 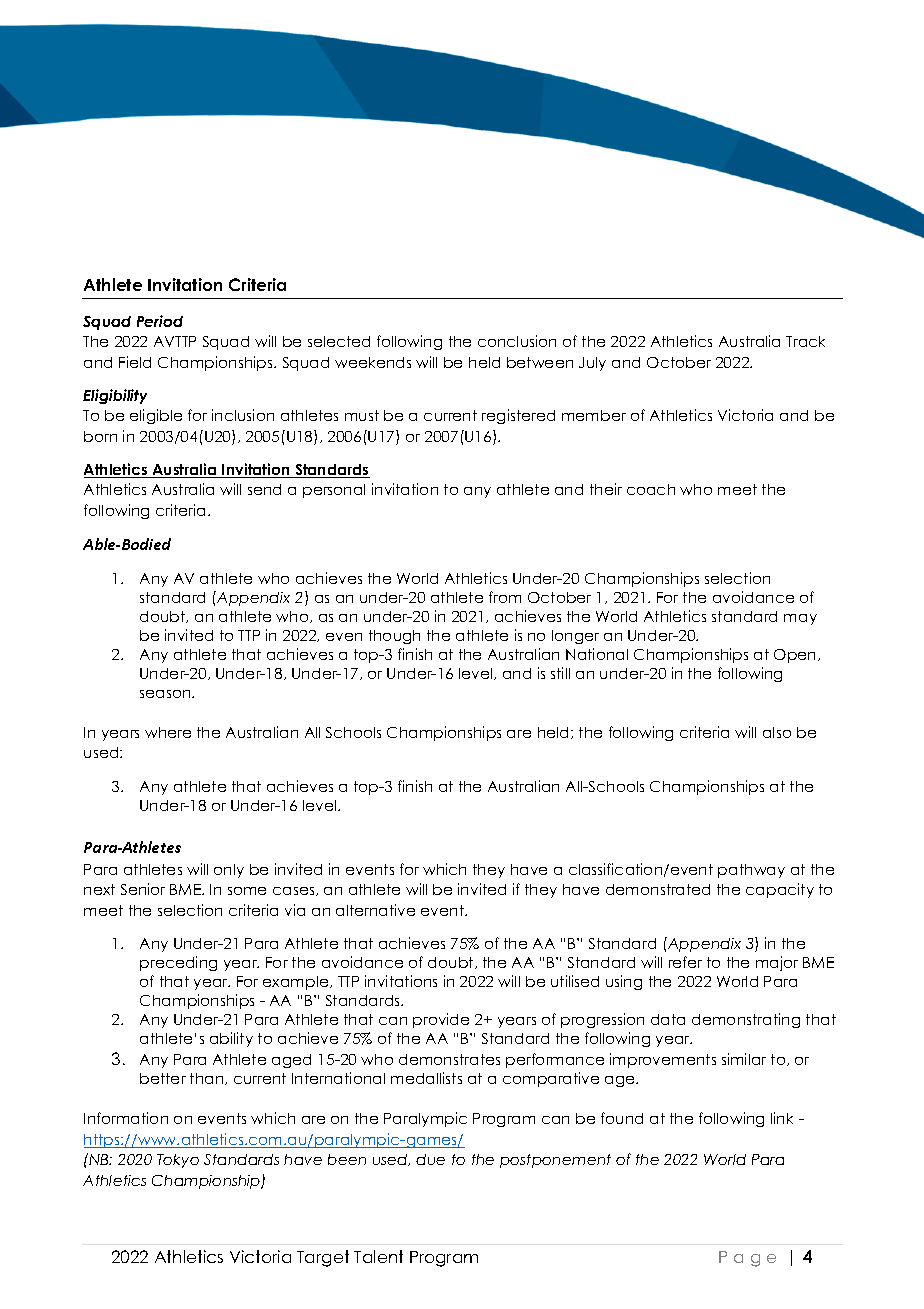 What do you see at coordinates (375, 910) in the page?
I see `alternative` at bounding box center [375, 910].
